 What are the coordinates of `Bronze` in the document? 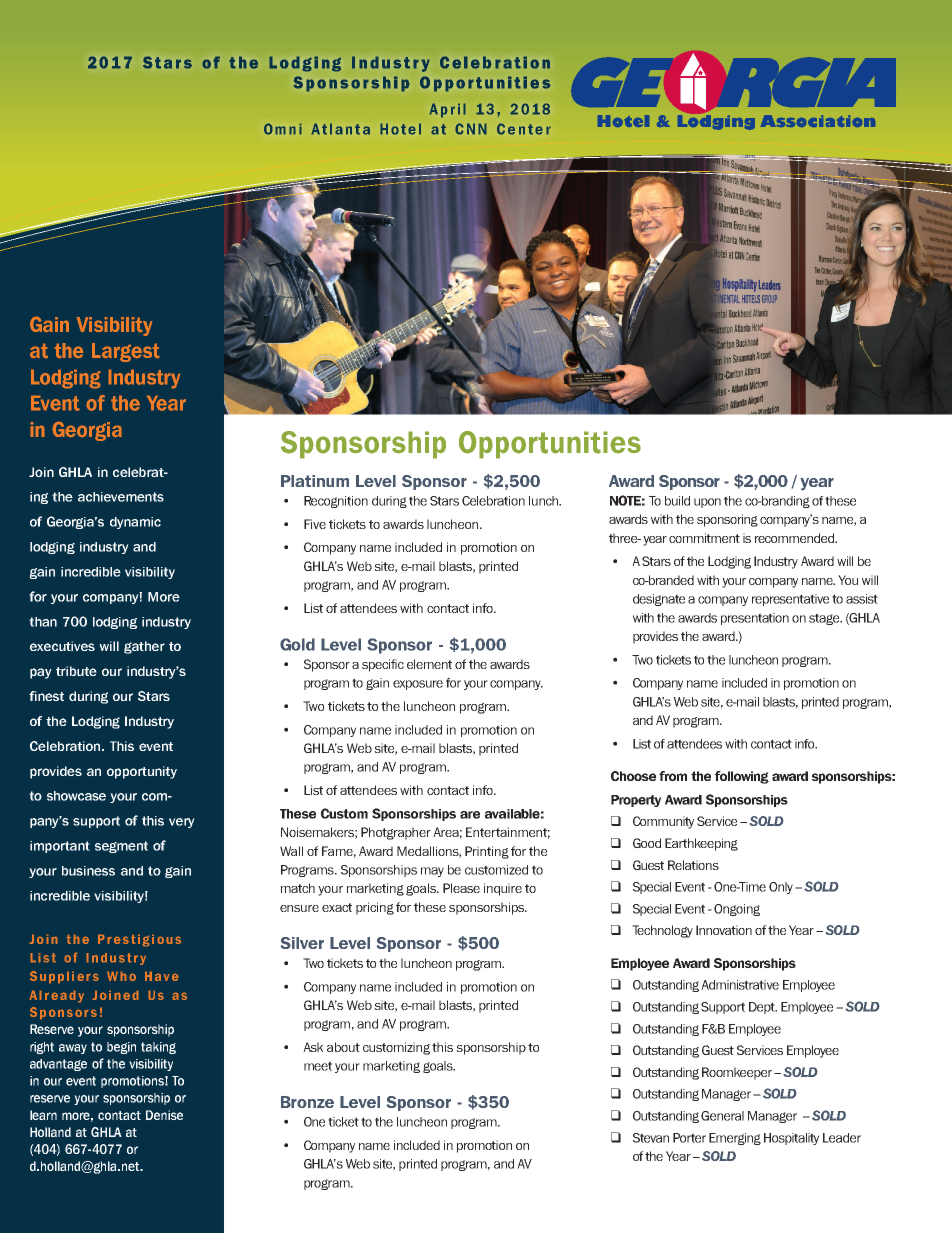 It's located at (307, 1102).
